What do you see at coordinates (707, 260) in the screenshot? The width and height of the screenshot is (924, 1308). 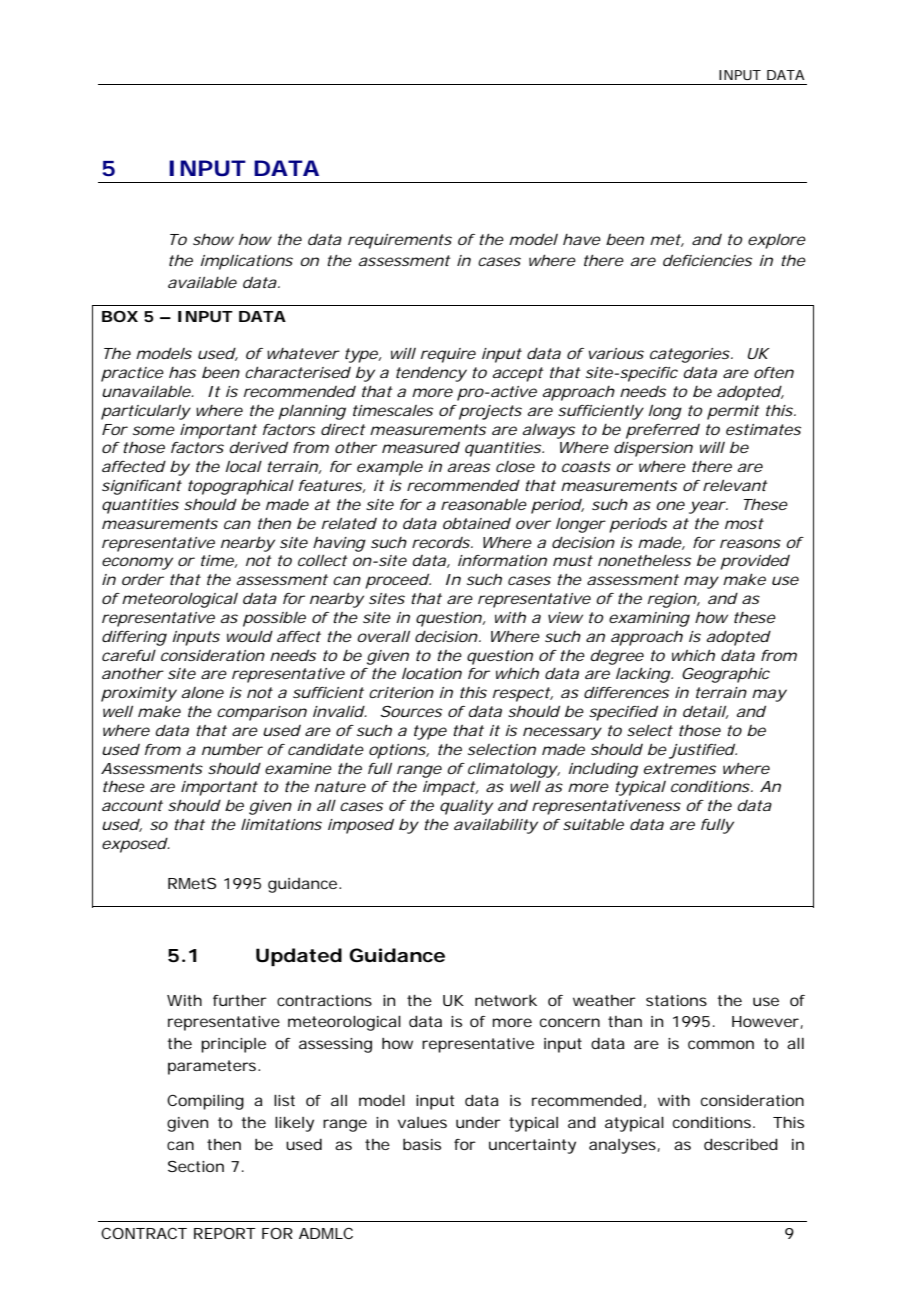 I see `deficiencies` at bounding box center [707, 260].
